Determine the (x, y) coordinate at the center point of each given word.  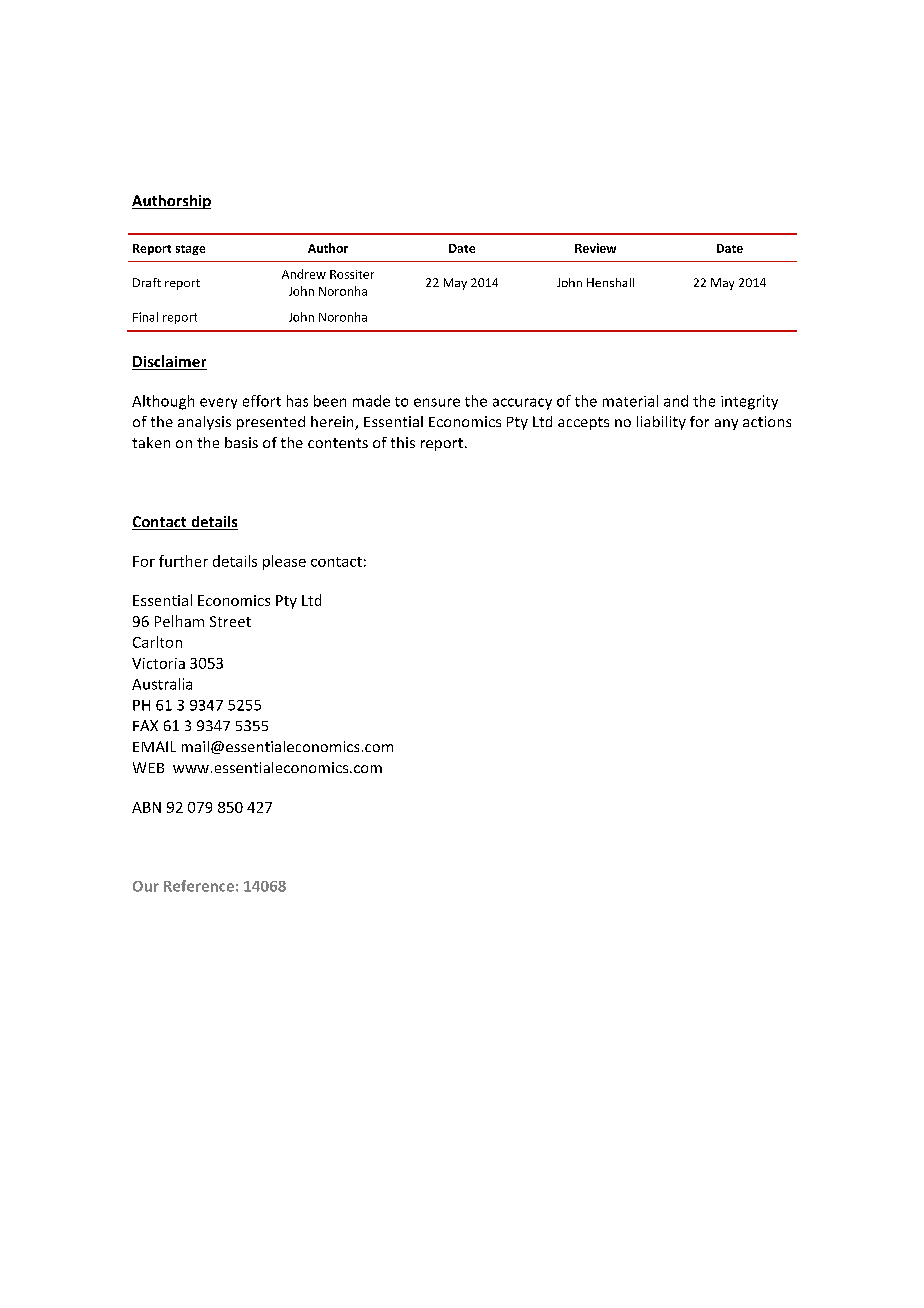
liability (661, 423)
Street (230, 621)
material (630, 401)
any (726, 424)
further (183, 561)
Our (146, 886)
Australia (162, 684)
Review (595, 248)
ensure (437, 402)
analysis (204, 423)
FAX (145, 725)
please (284, 562)
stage (190, 250)
